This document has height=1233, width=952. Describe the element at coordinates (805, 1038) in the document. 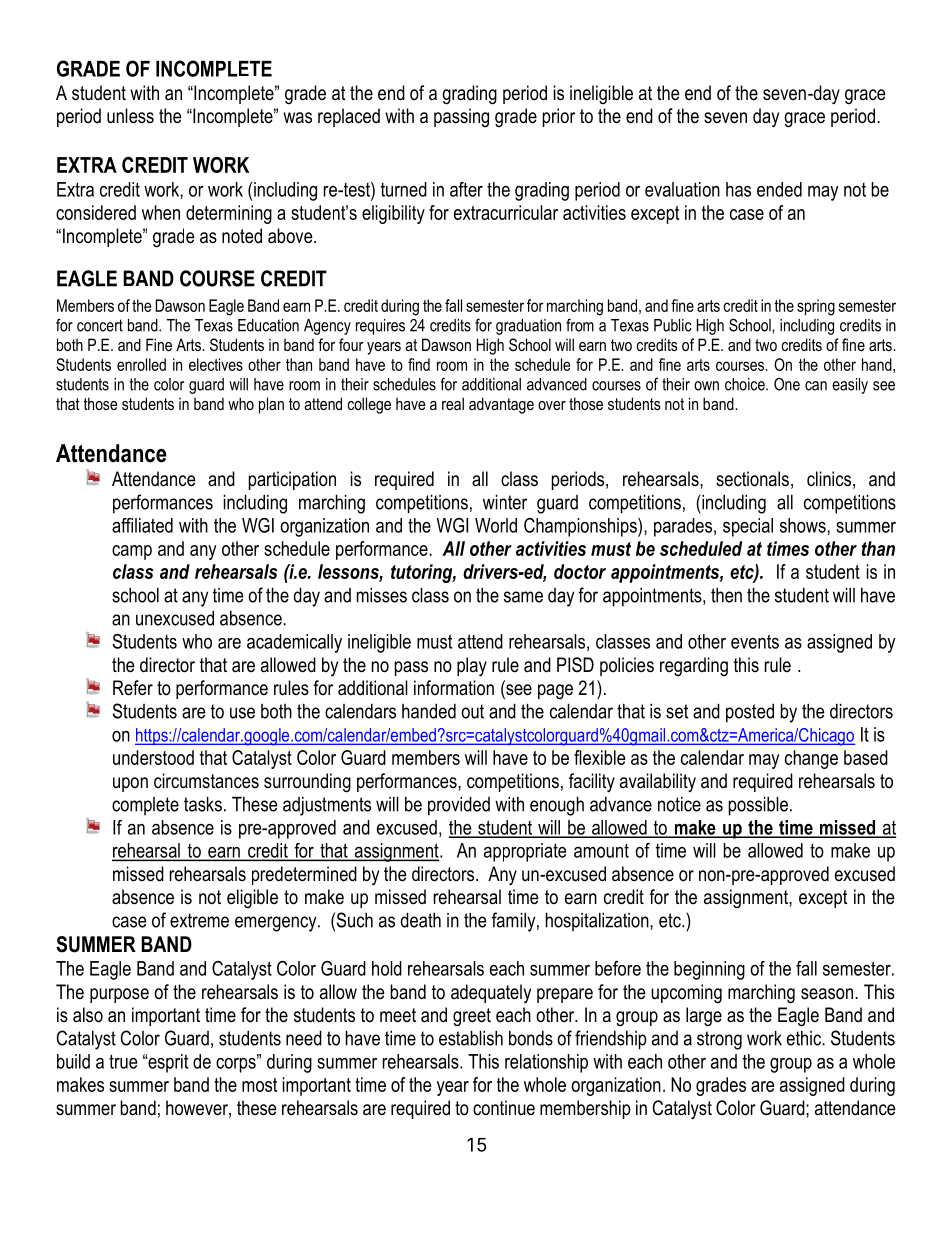

I see `ethic` at that location.
